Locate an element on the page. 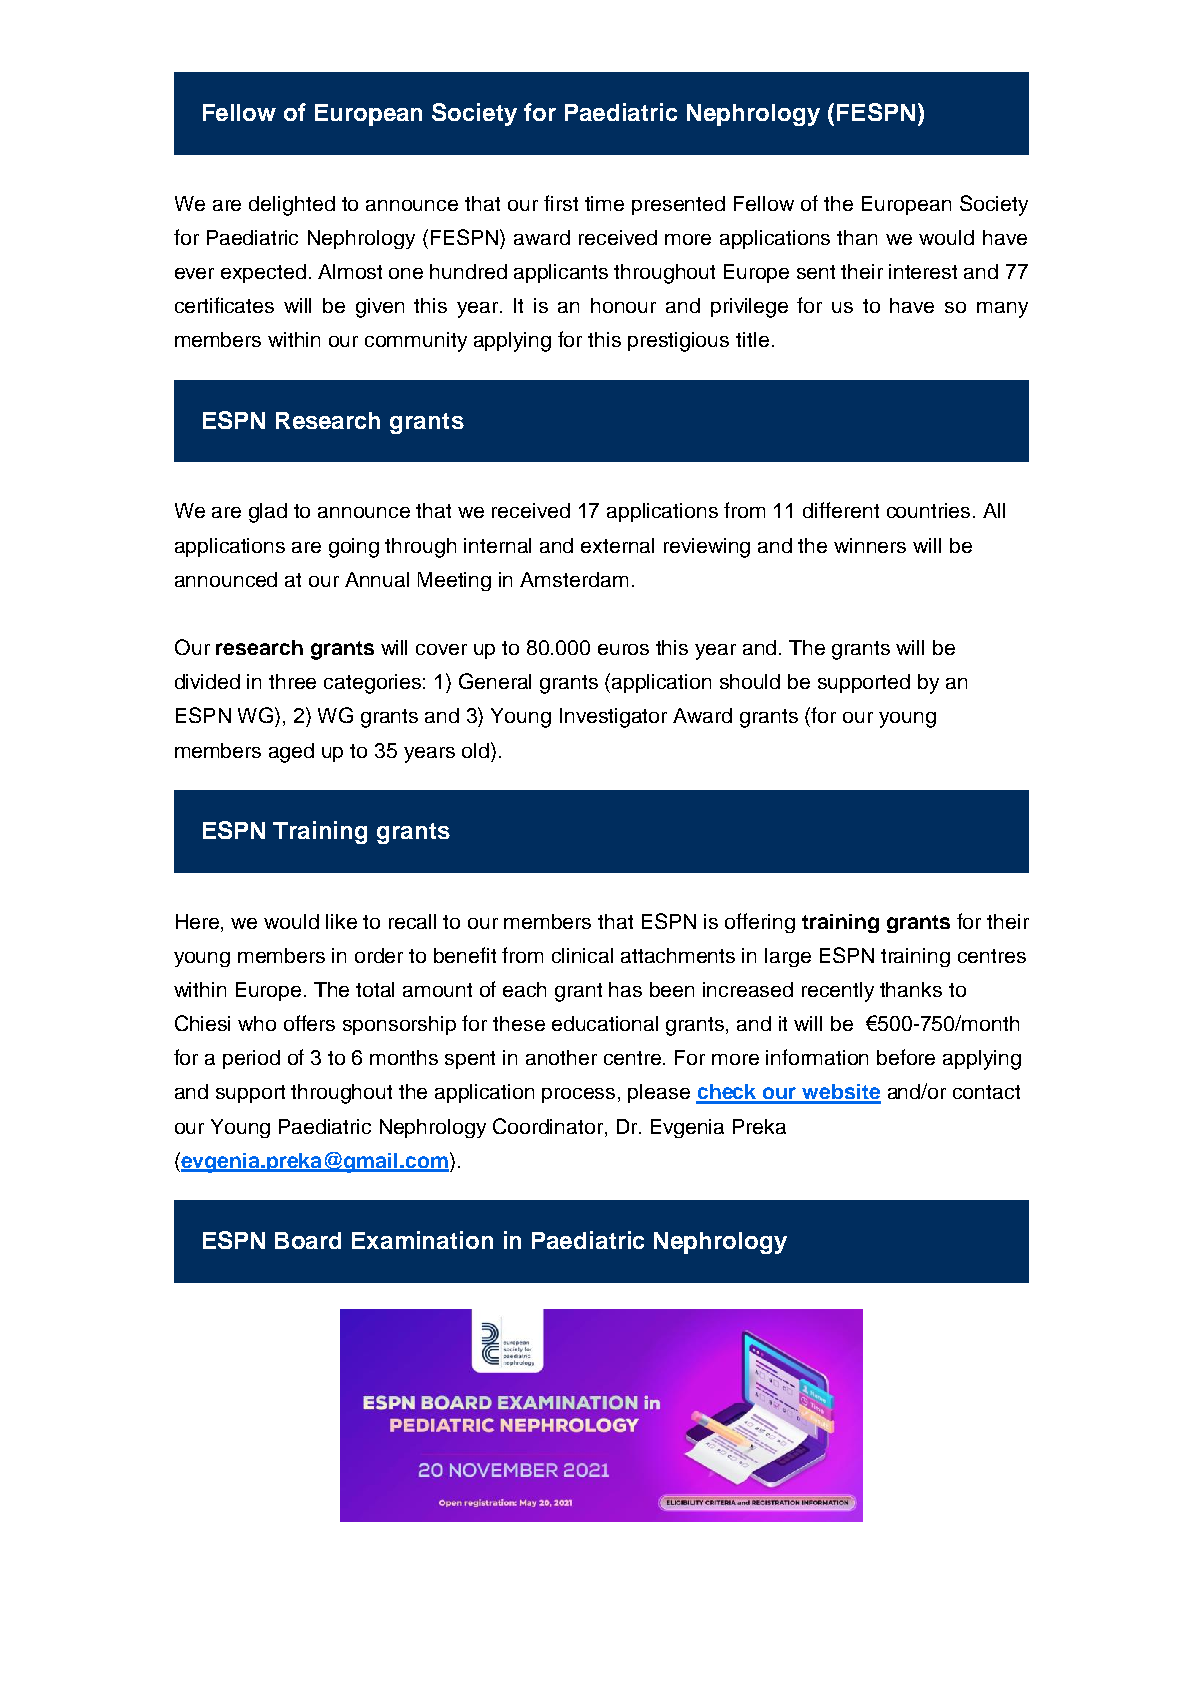 This page has width=1203, height=1701. clinical is located at coordinates (582, 955).
